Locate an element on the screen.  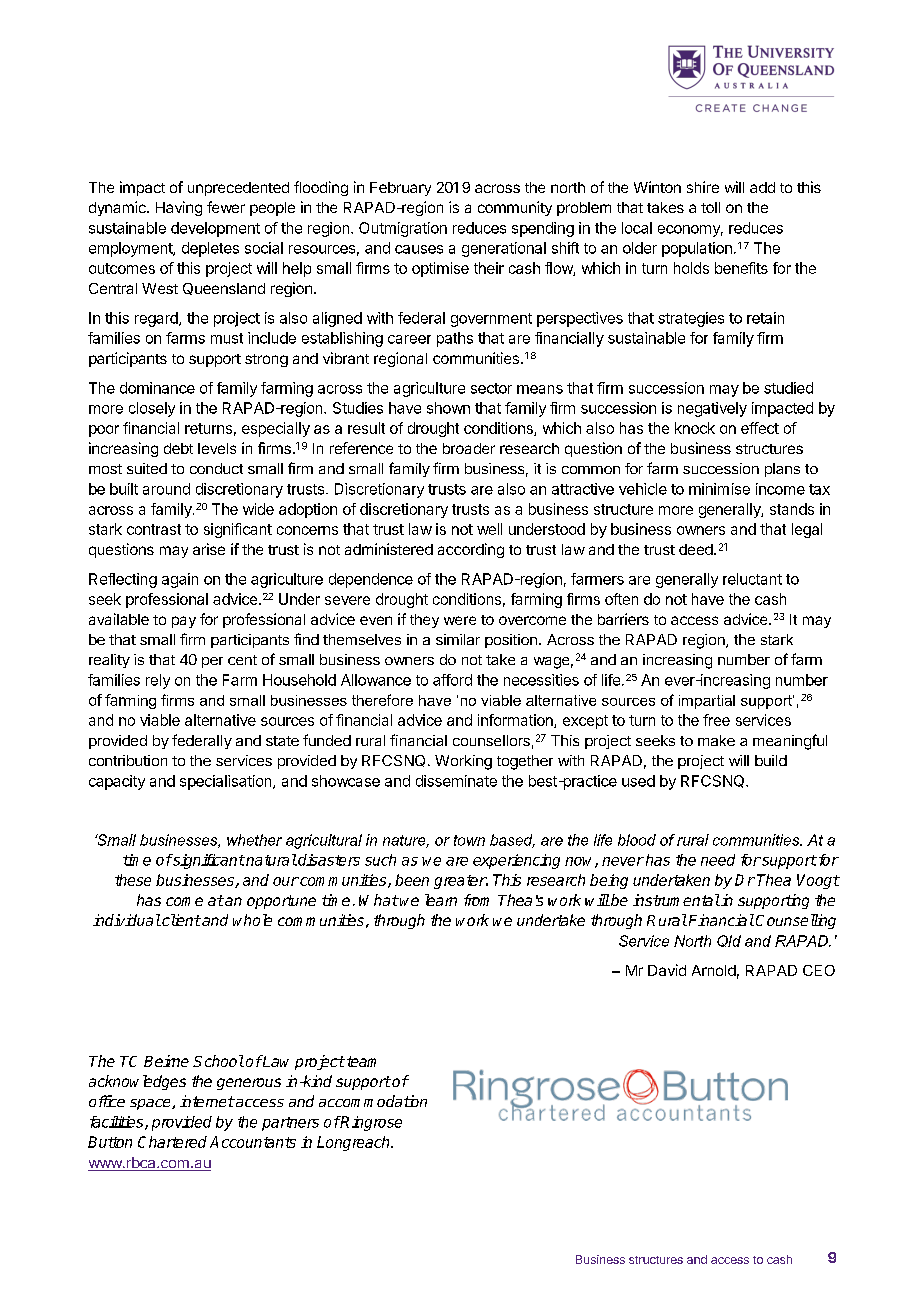
from is located at coordinates (476, 900).
